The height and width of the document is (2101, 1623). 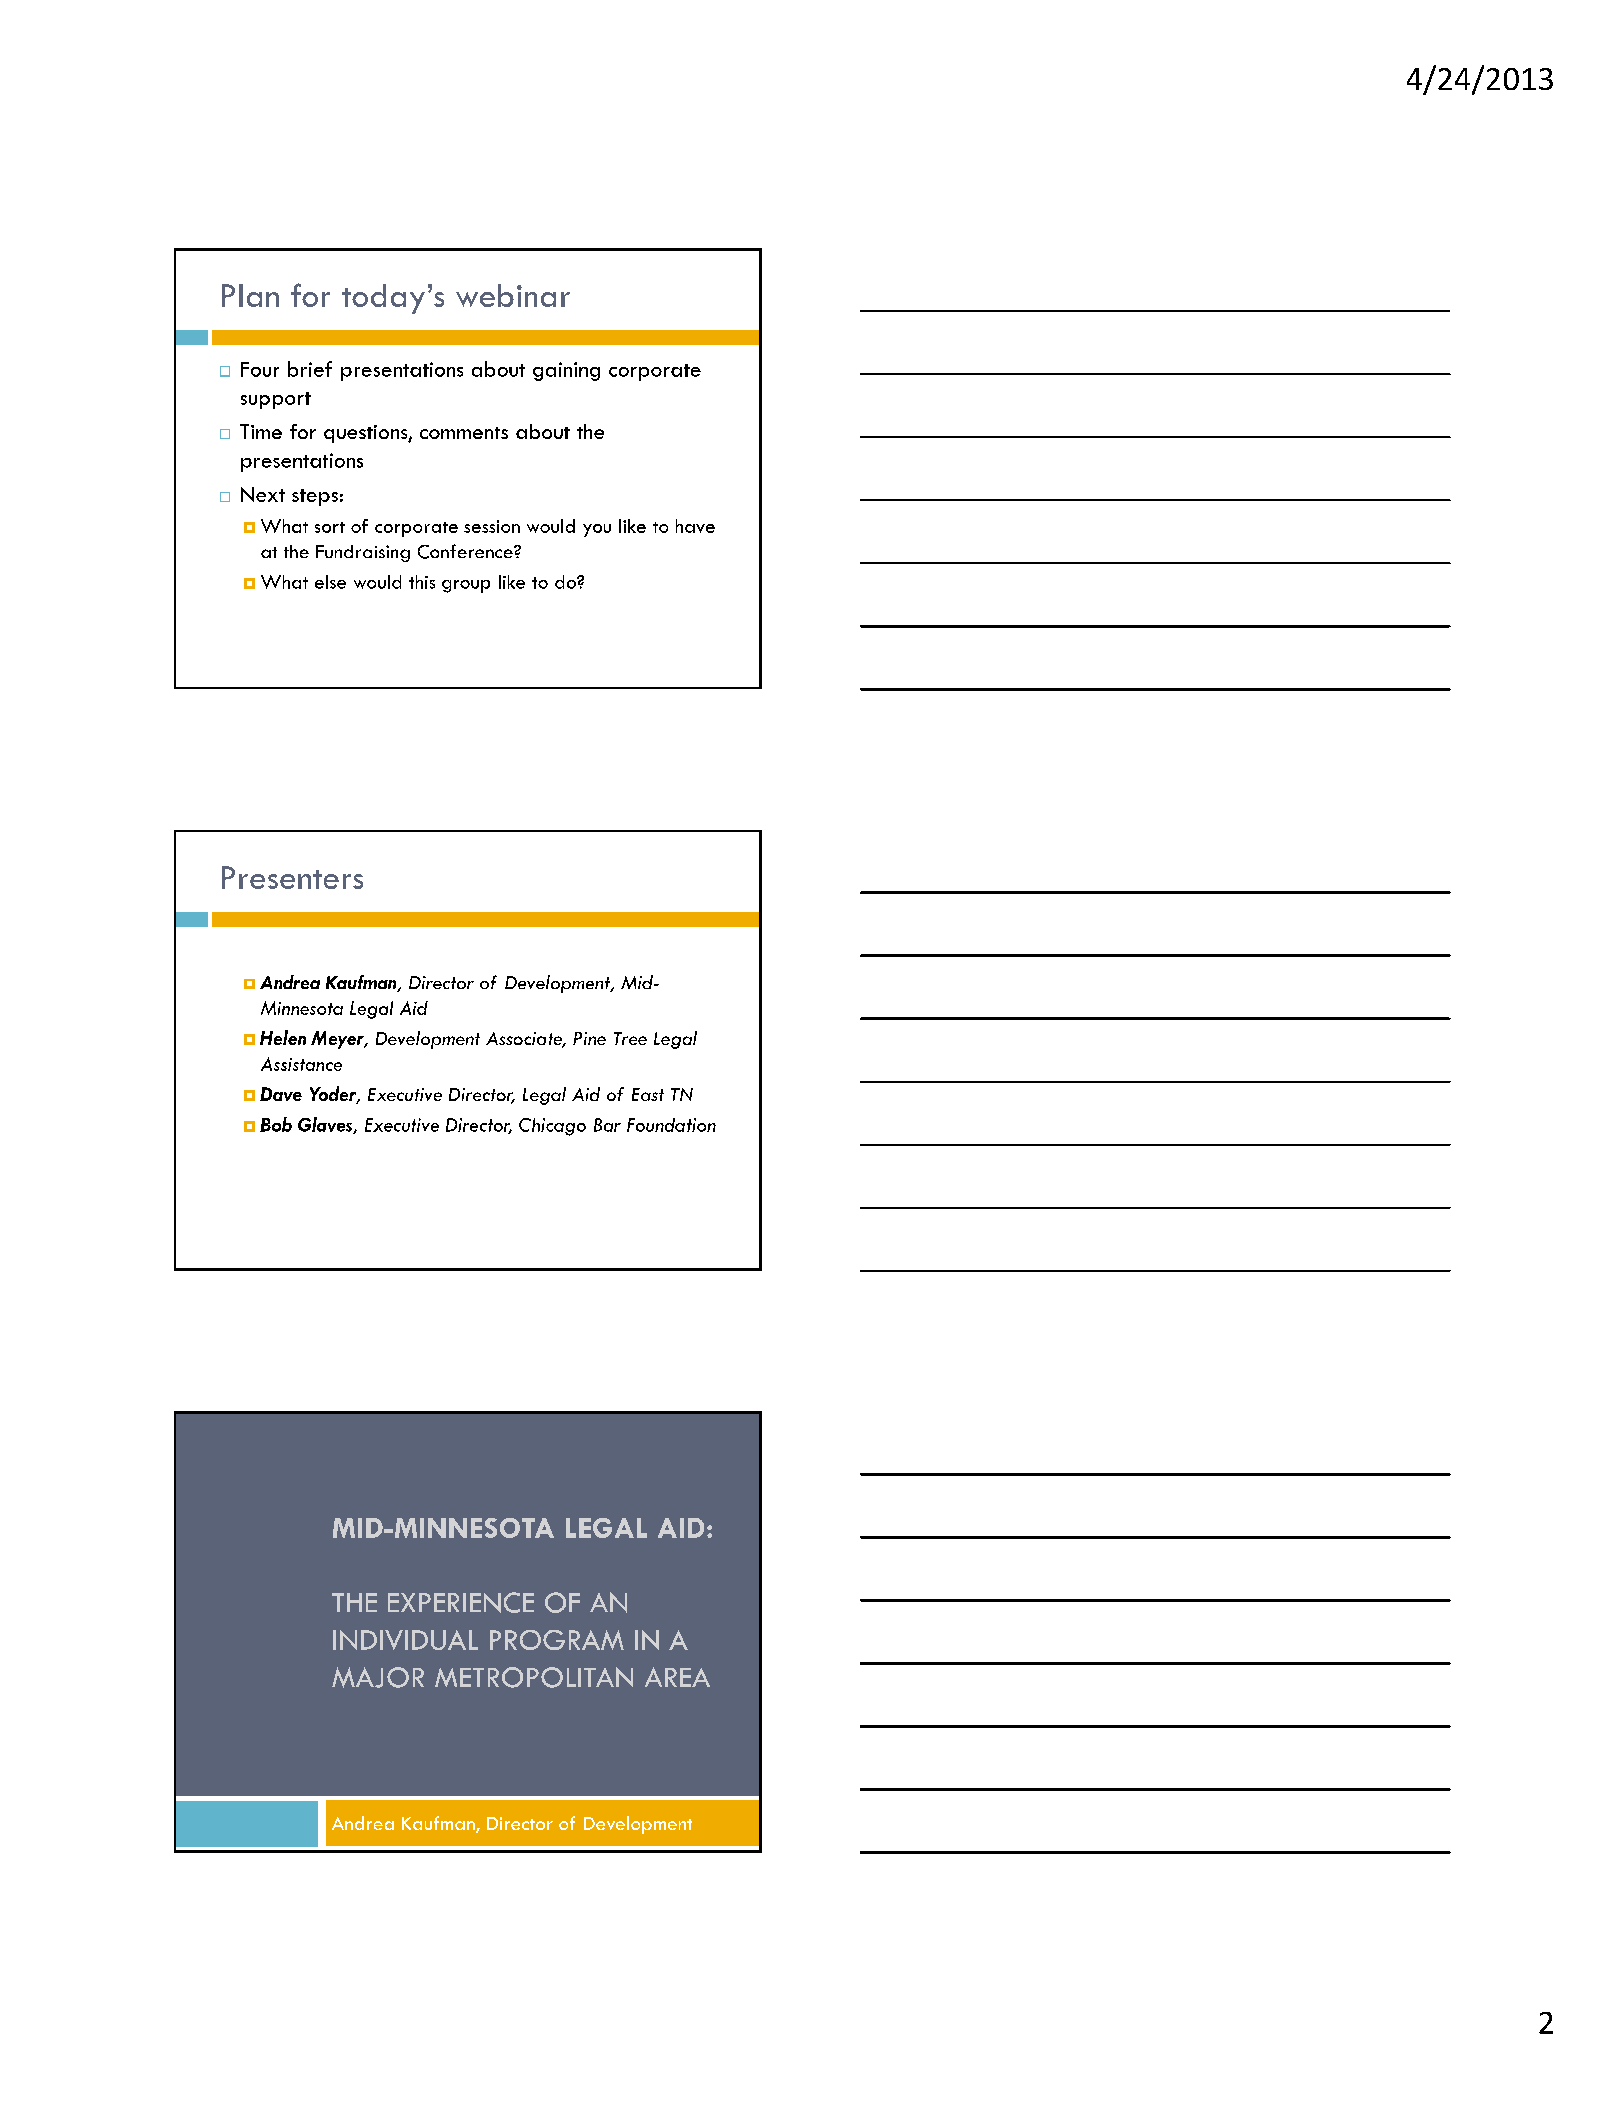 What do you see at coordinates (597, 530) in the document?
I see `you` at bounding box center [597, 530].
